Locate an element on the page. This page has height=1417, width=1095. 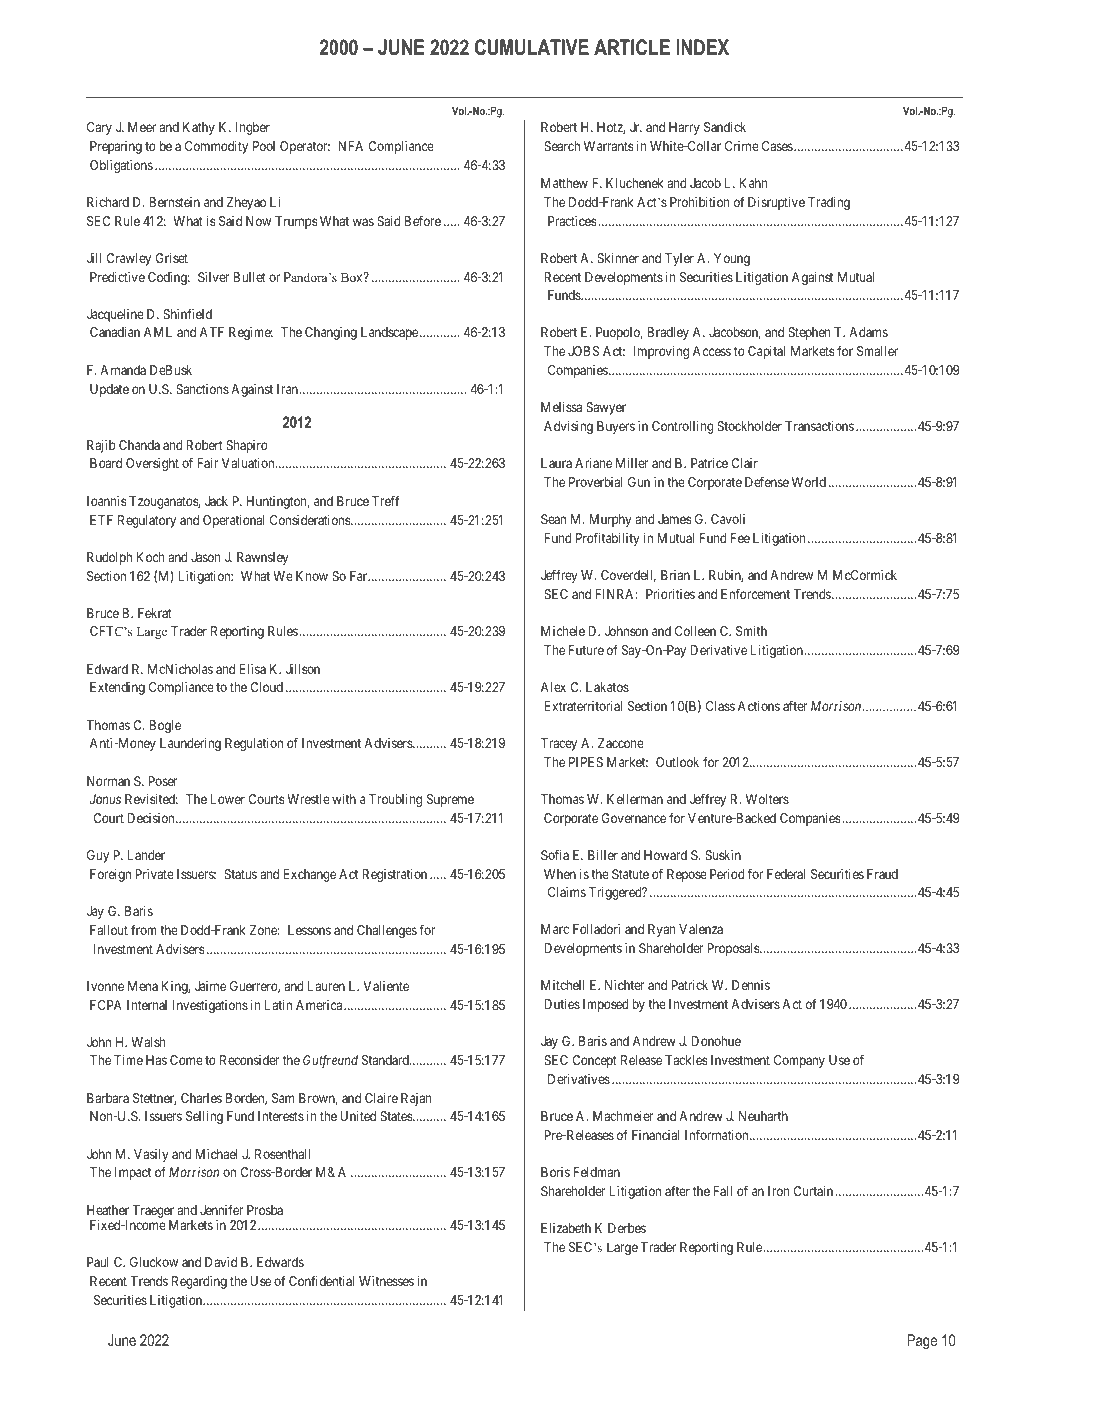
Sean is located at coordinates (553, 519).
